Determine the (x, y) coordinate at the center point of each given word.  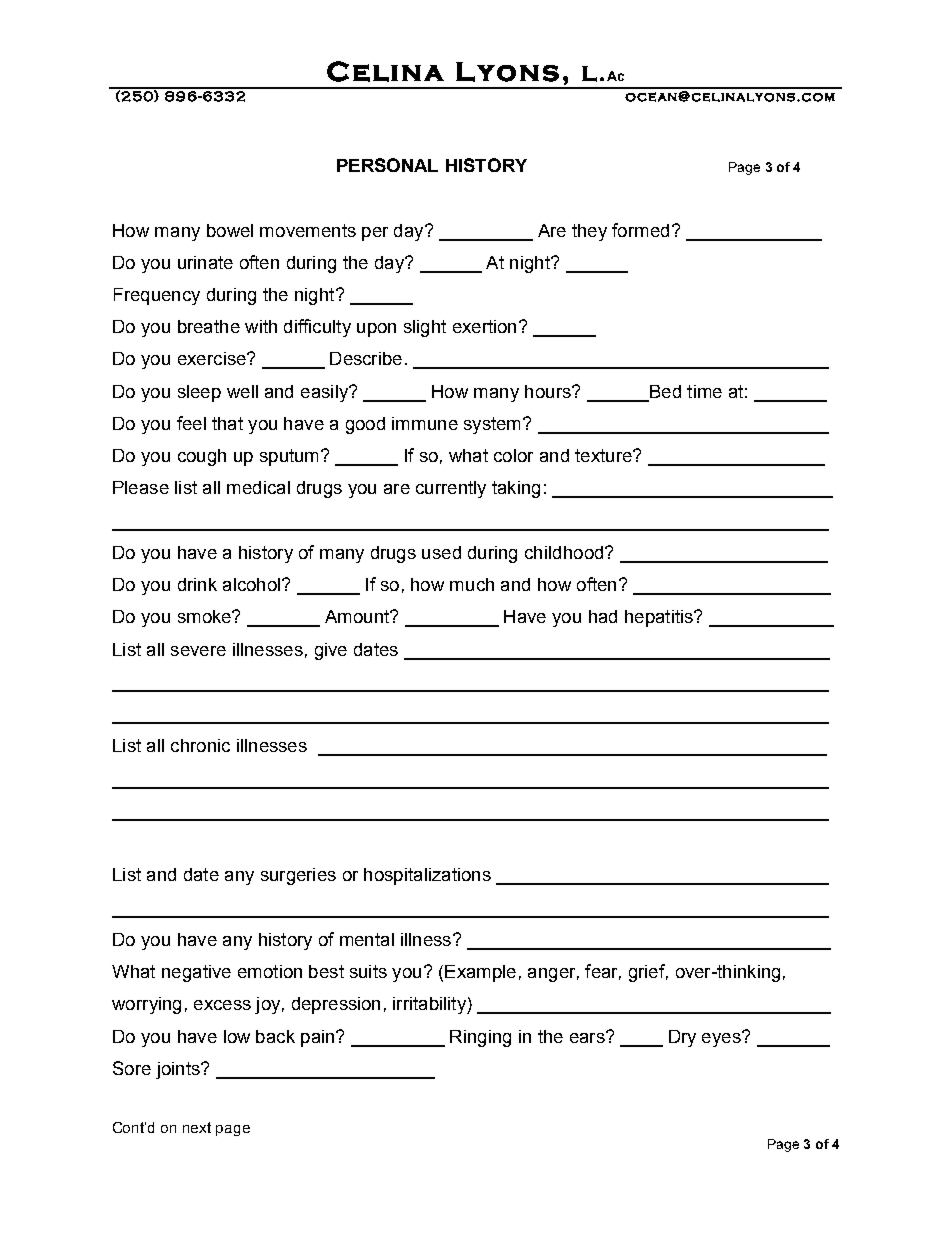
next (197, 1127)
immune (425, 423)
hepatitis (660, 618)
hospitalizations (427, 876)
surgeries (298, 876)
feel (191, 423)
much (472, 584)
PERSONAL (387, 165)
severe (198, 651)
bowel (230, 230)
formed (640, 230)
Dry (682, 1038)
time (704, 391)
